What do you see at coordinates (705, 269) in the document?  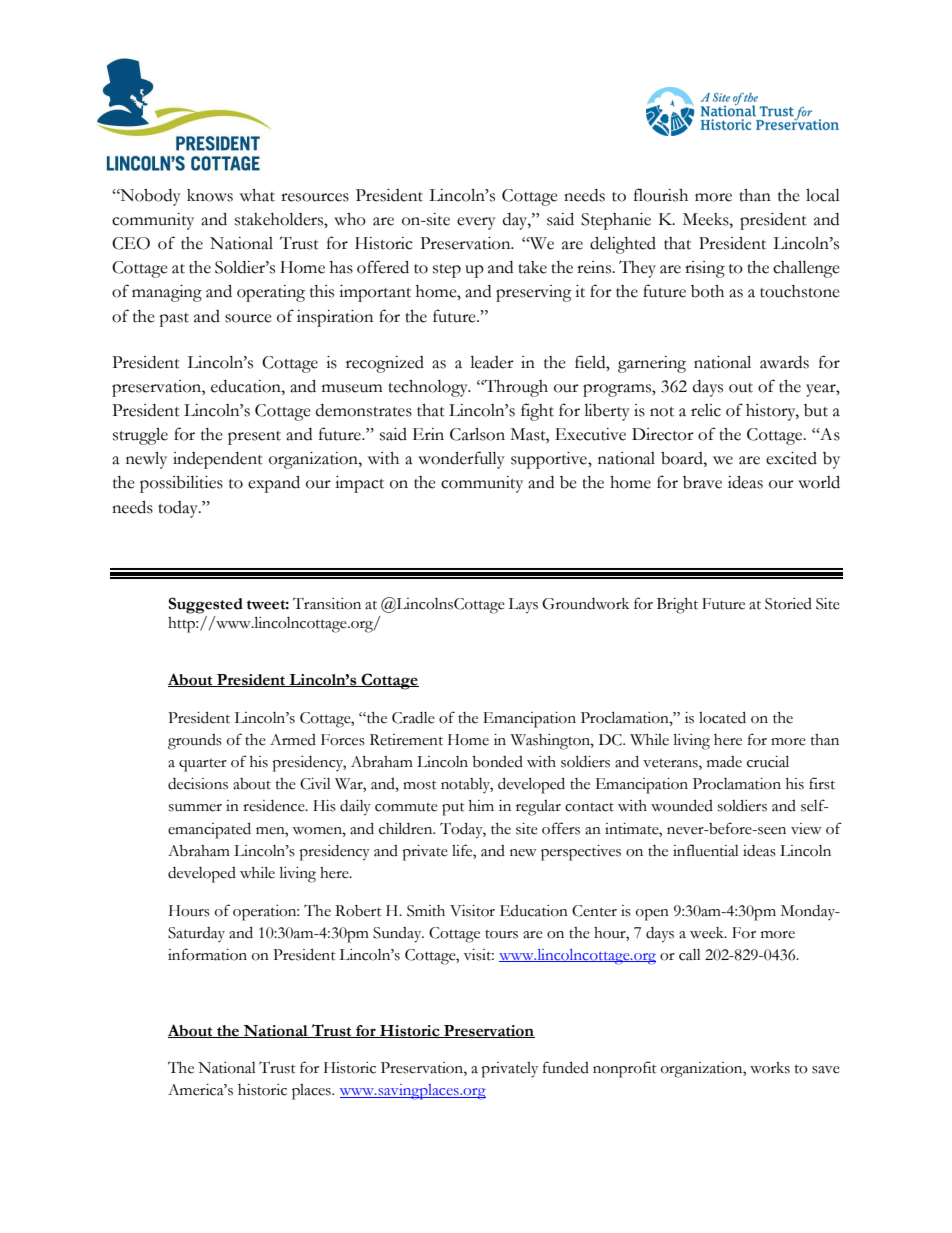 I see `rising` at bounding box center [705, 269].
